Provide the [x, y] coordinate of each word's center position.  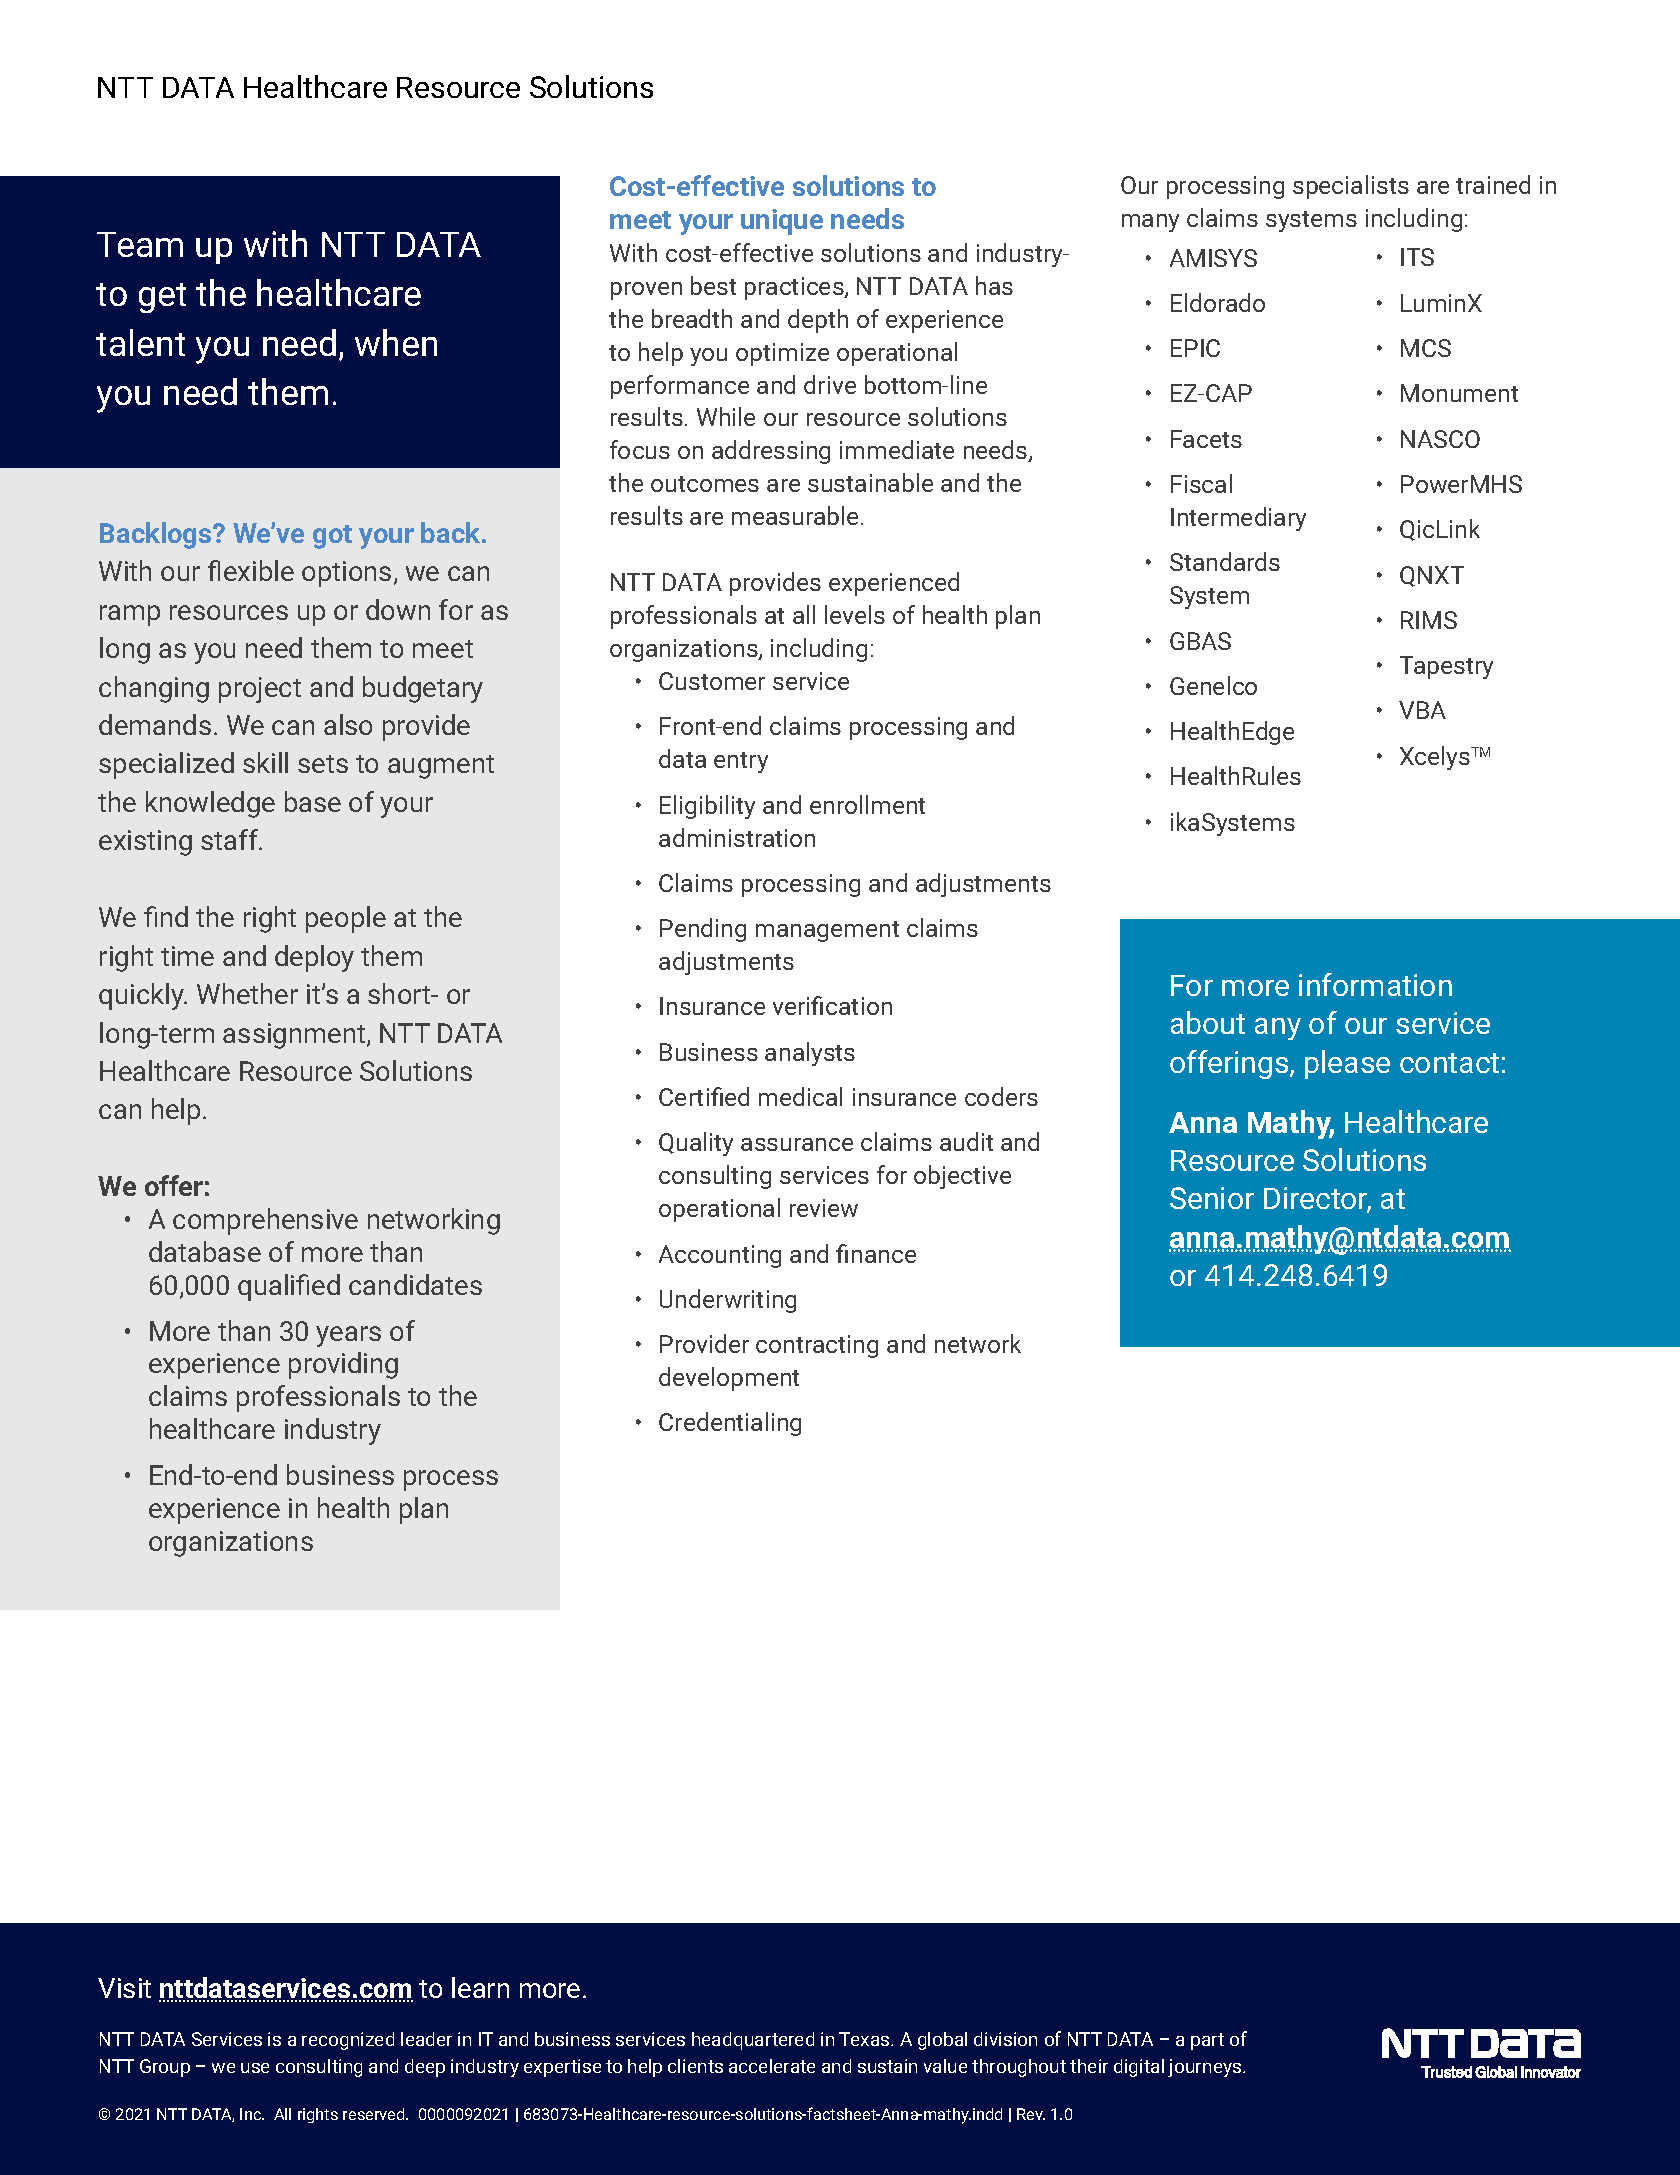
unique [782, 222]
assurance [797, 1144]
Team [140, 244]
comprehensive [265, 1221]
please [1347, 1064]
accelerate [772, 2066]
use [255, 2068]
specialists [1351, 187]
